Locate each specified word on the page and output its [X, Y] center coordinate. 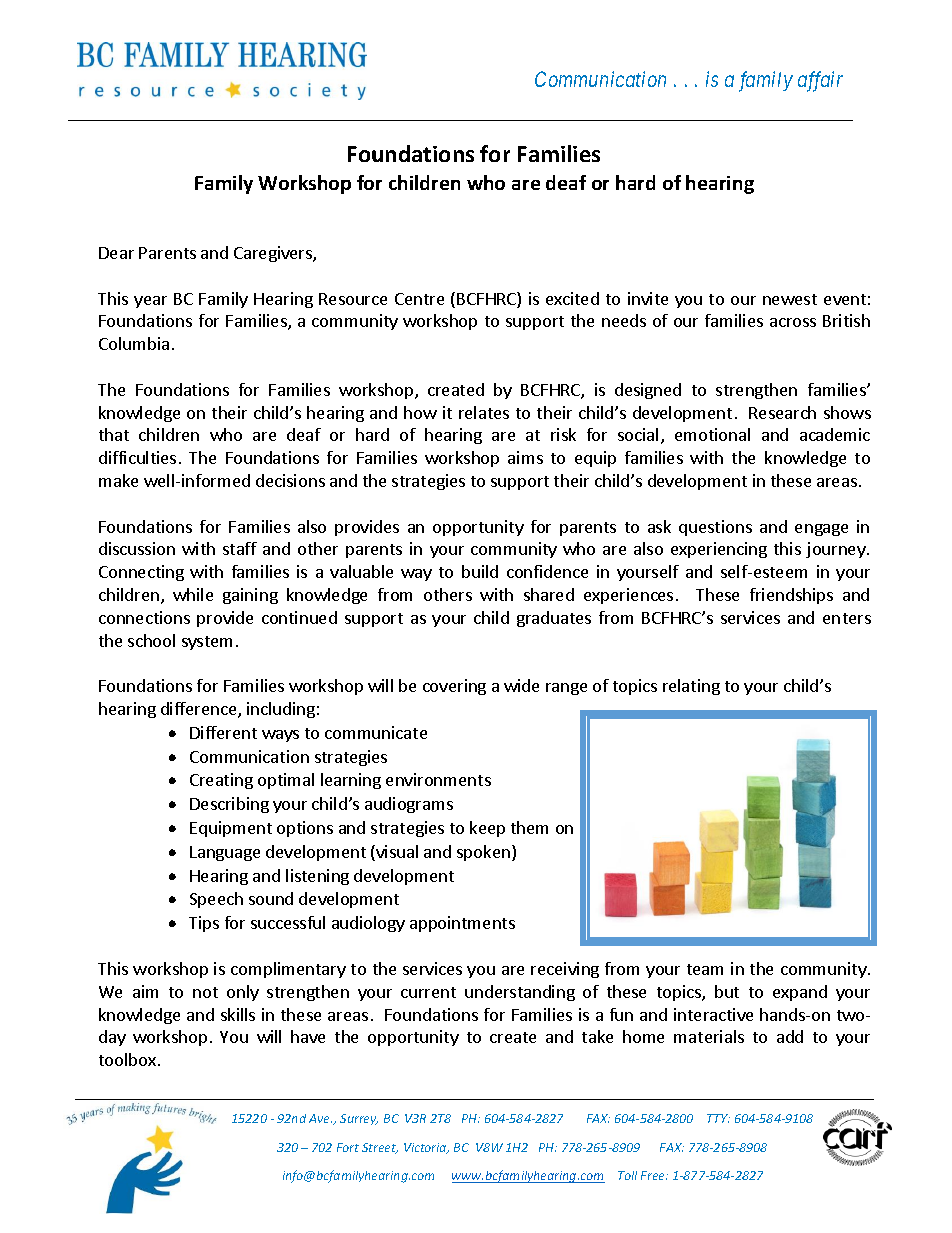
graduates [554, 619]
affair [820, 81]
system [207, 643]
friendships [791, 596]
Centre [419, 299]
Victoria [426, 1148]
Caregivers [274, 254]
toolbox [127, 1059]
